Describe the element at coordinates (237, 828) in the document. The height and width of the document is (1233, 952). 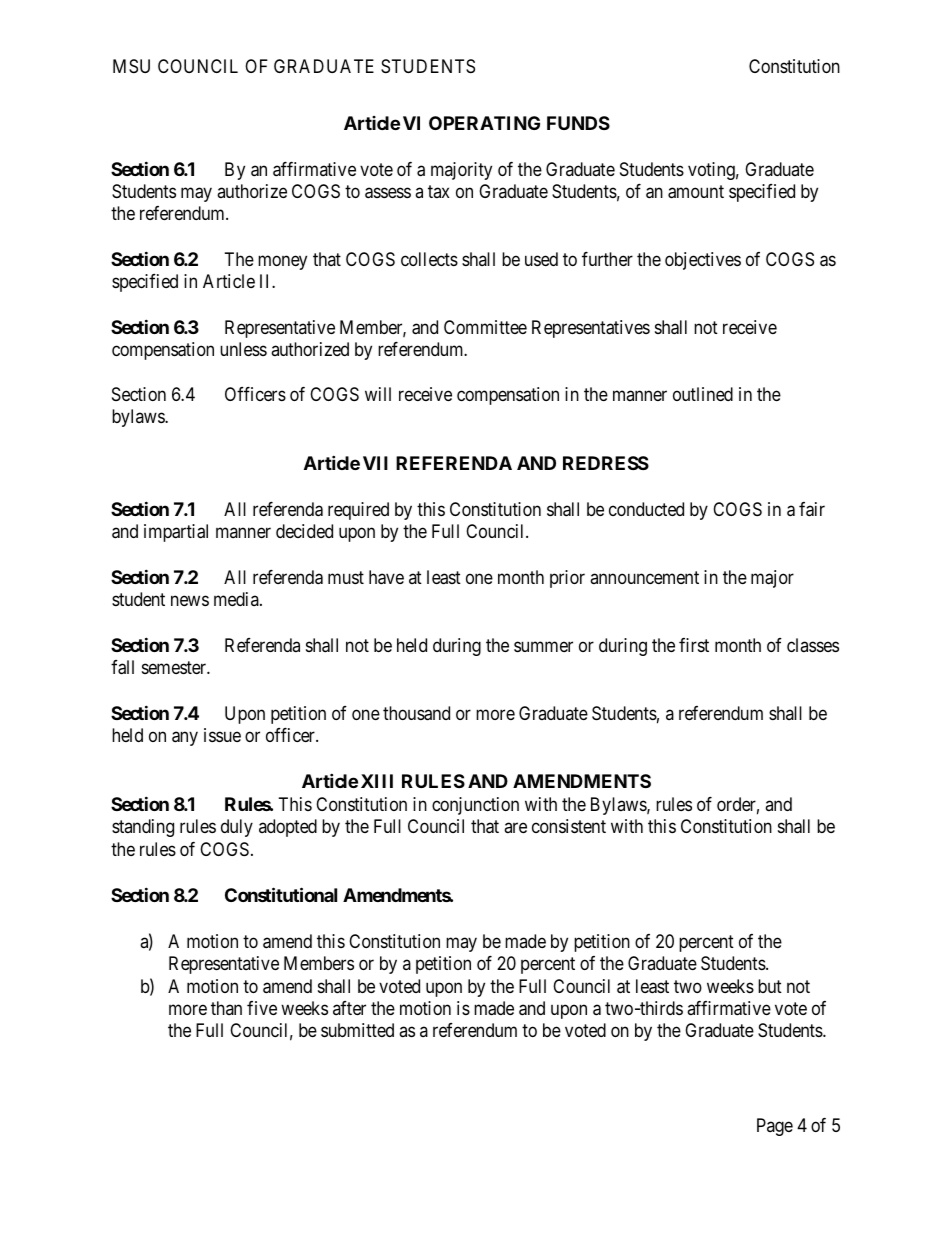
I see `duly` at that location.
